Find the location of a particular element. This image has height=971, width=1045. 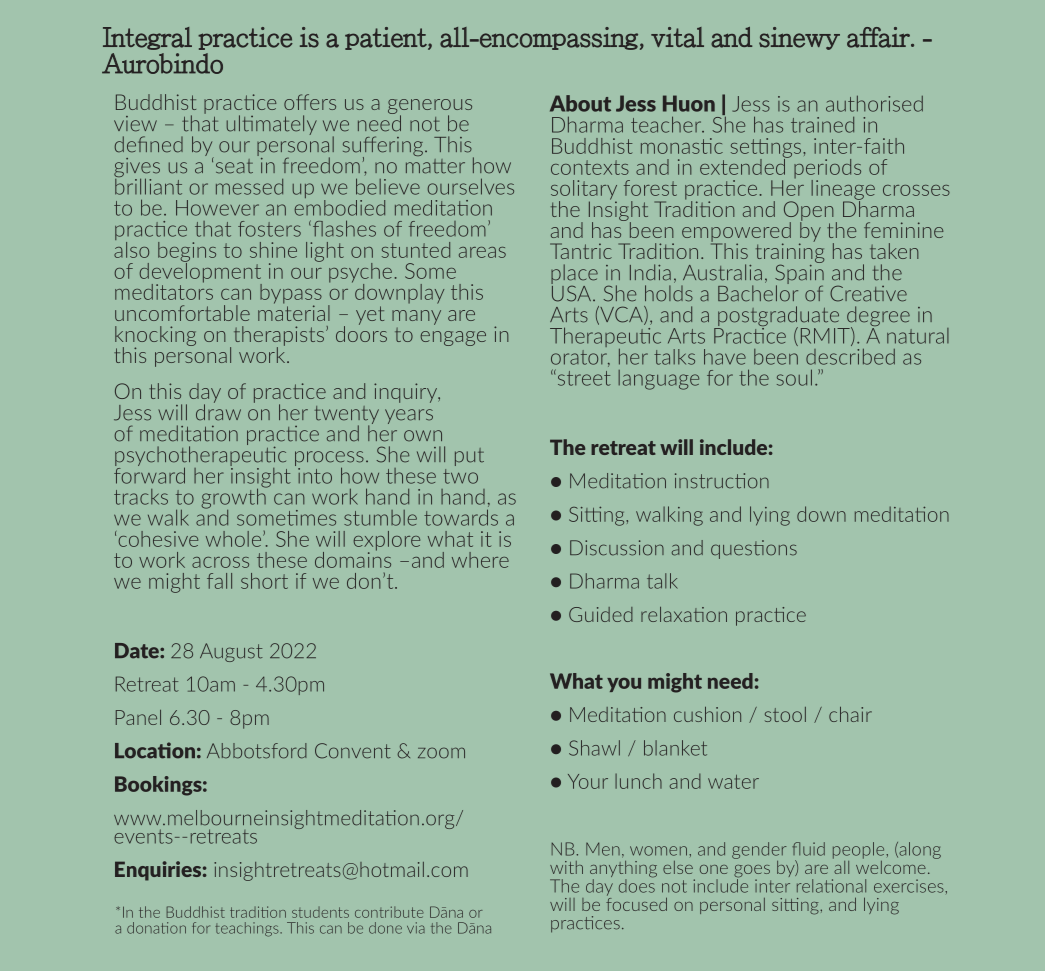

place is located at coordinates (574, 275).
